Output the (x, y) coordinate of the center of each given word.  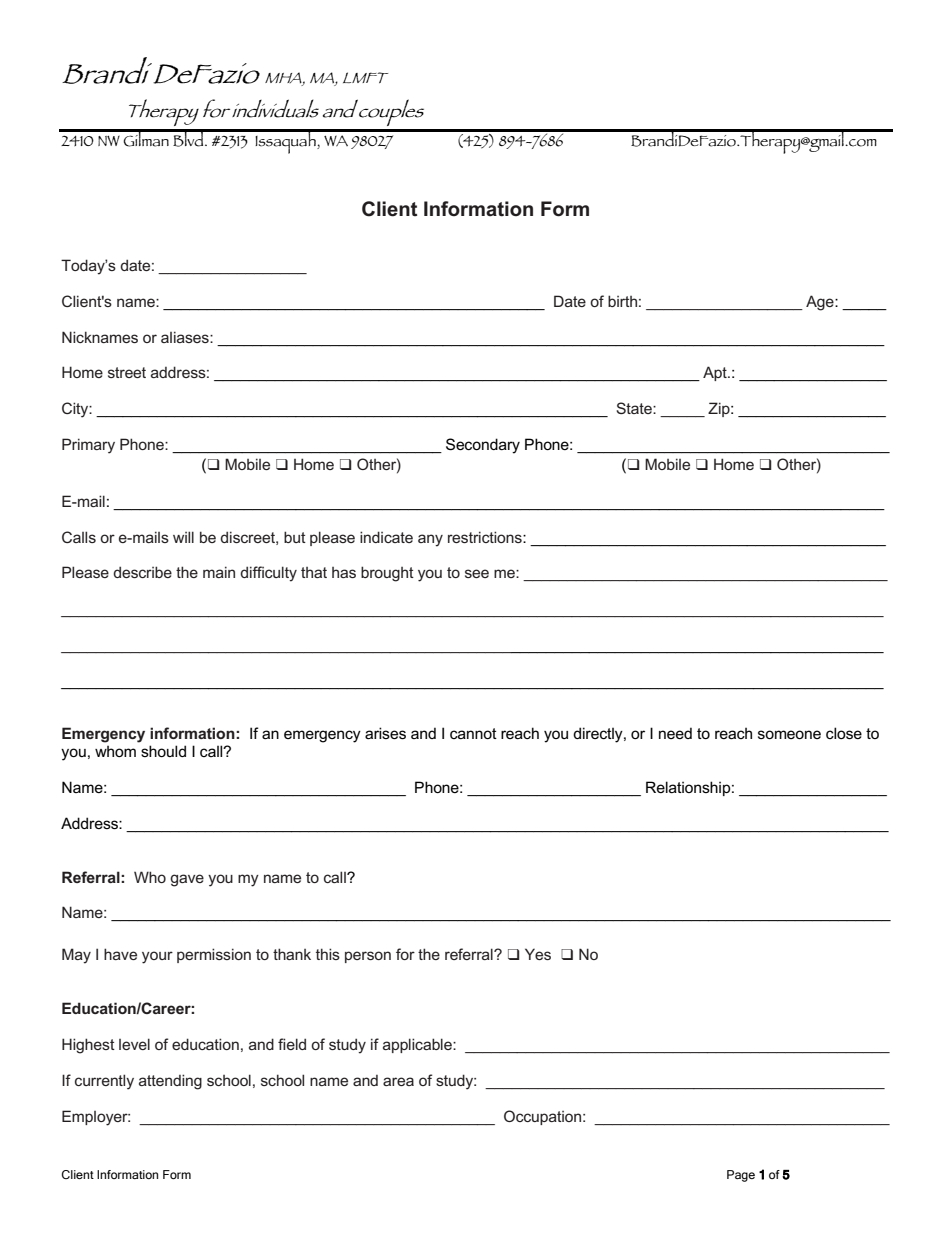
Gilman (146, 138)
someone (789, 734)
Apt (716, 373)
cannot (473, 733)
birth (622, 301)
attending (170, 1082)
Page (741, 1176)
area (398, 1081)
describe (142, 572)
